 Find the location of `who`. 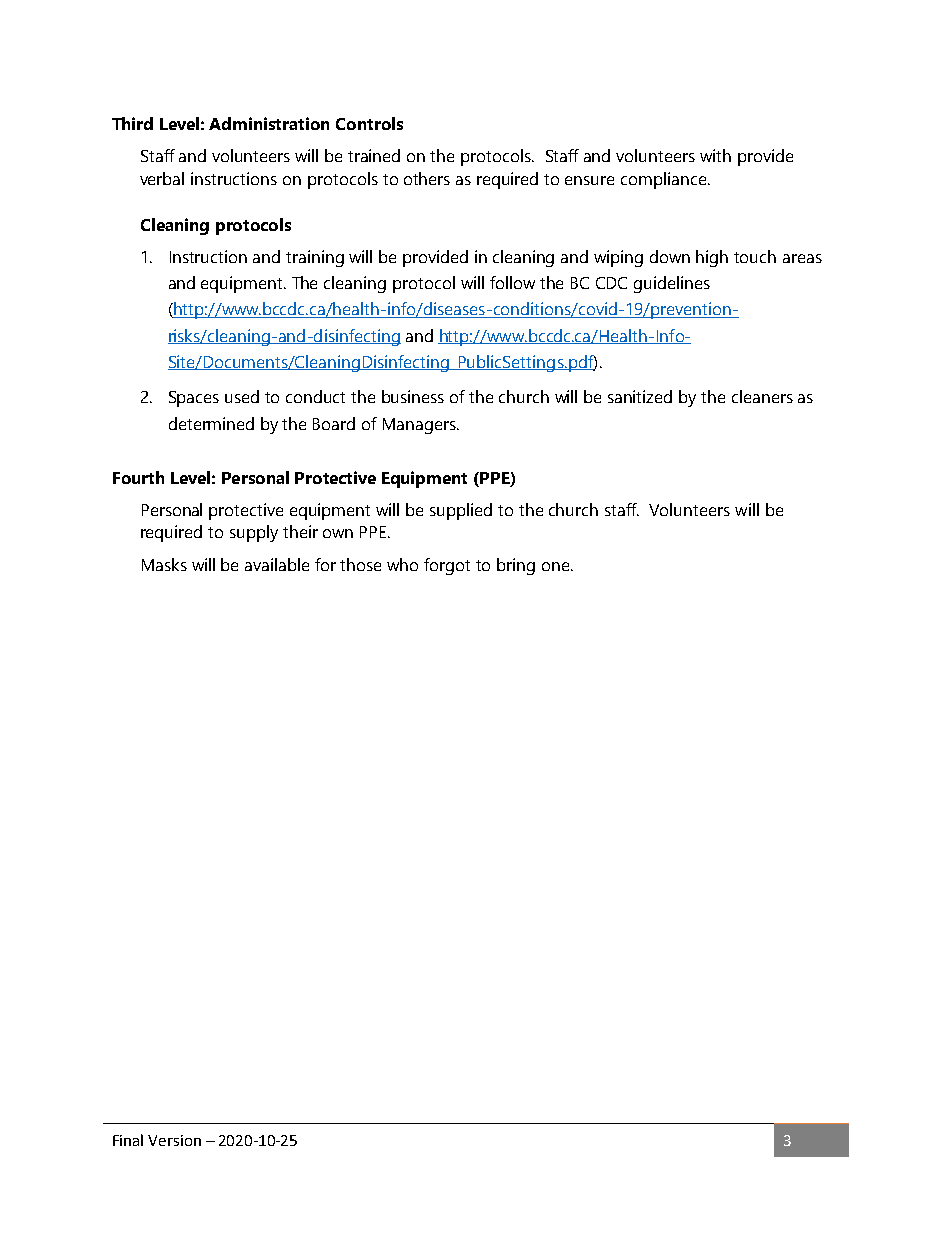

who is located at coordinates (402, 564).
